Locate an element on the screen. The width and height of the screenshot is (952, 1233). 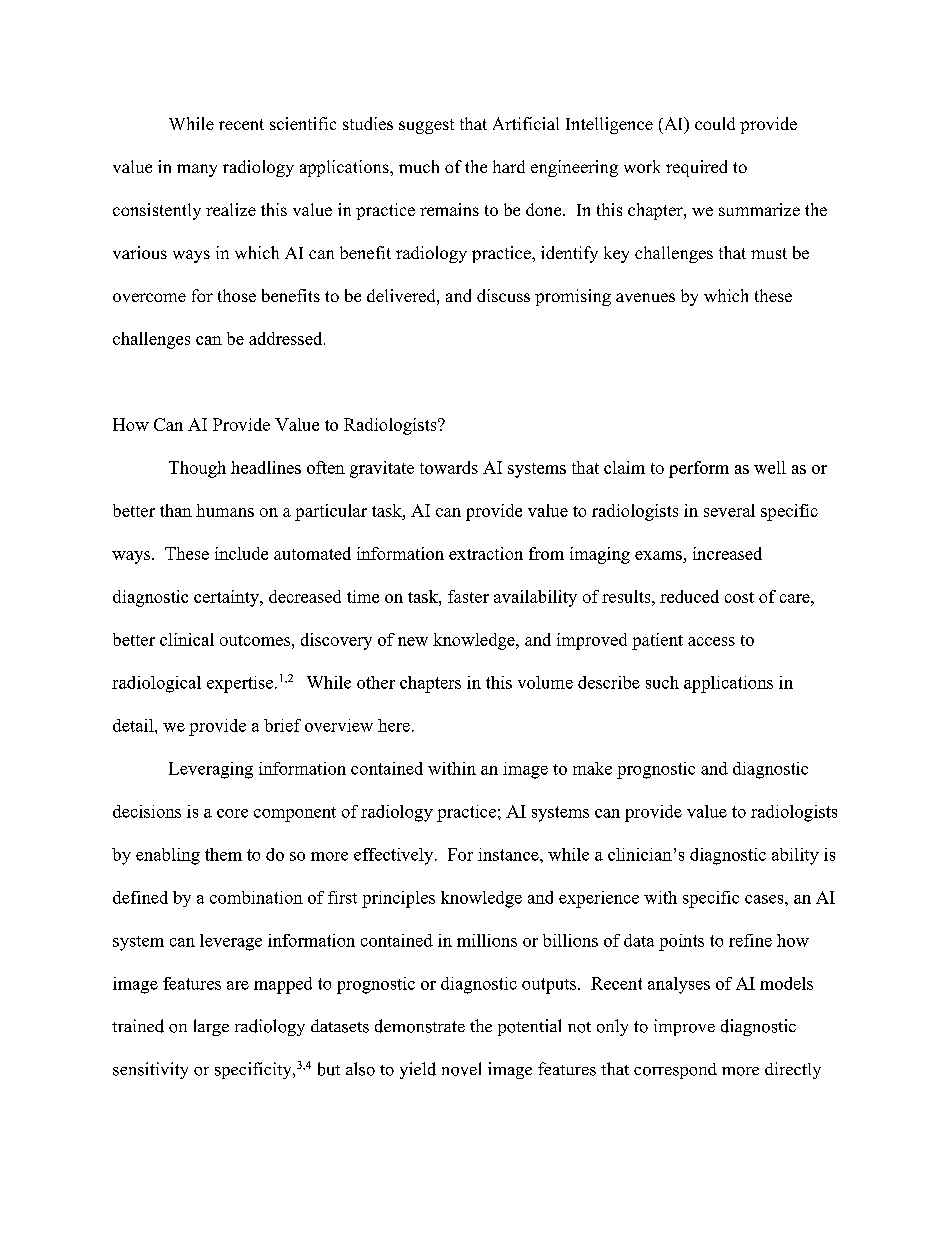
required is located at coordinates (696, 168).
